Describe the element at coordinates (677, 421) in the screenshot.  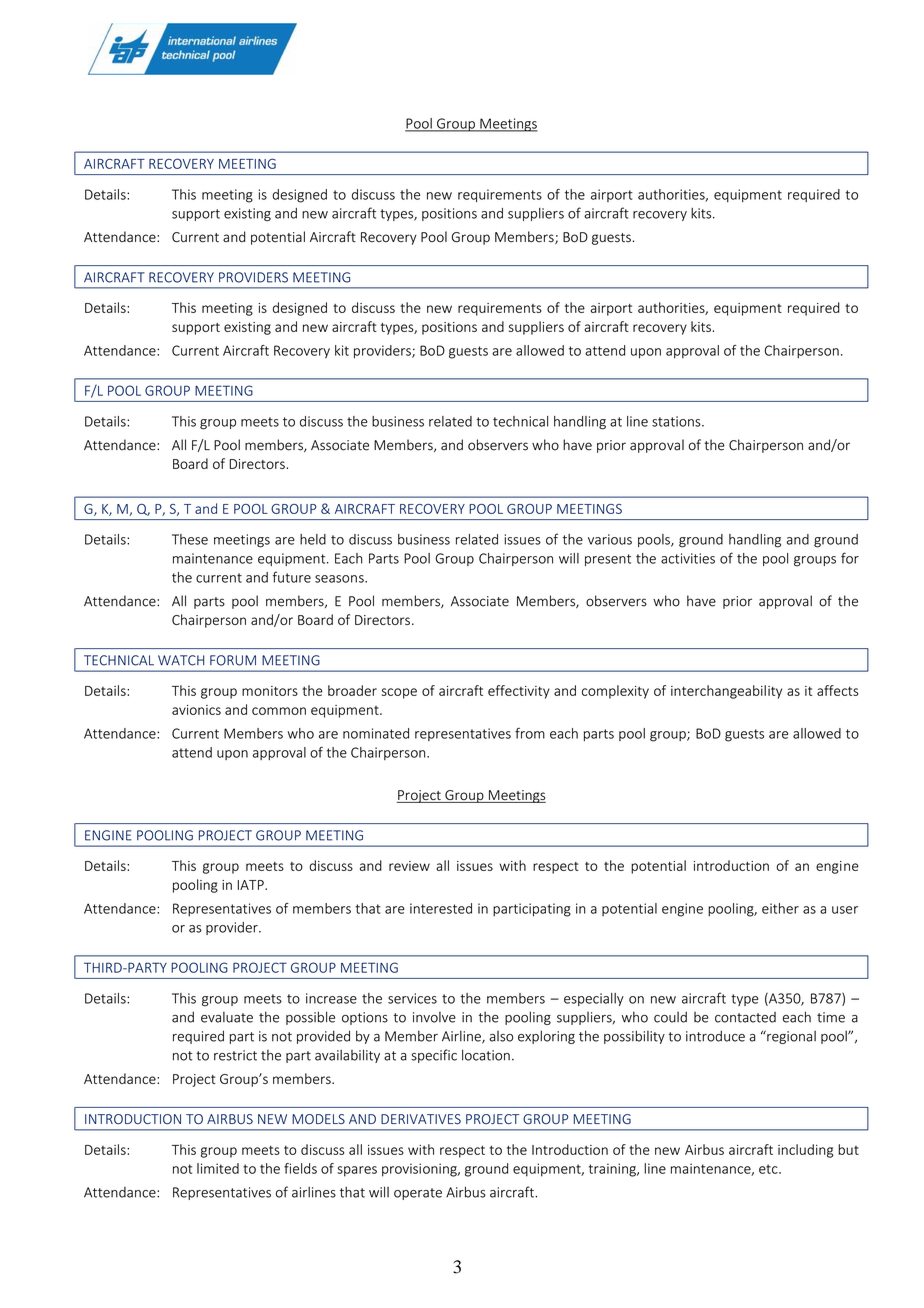
I see `stations` at that location.
